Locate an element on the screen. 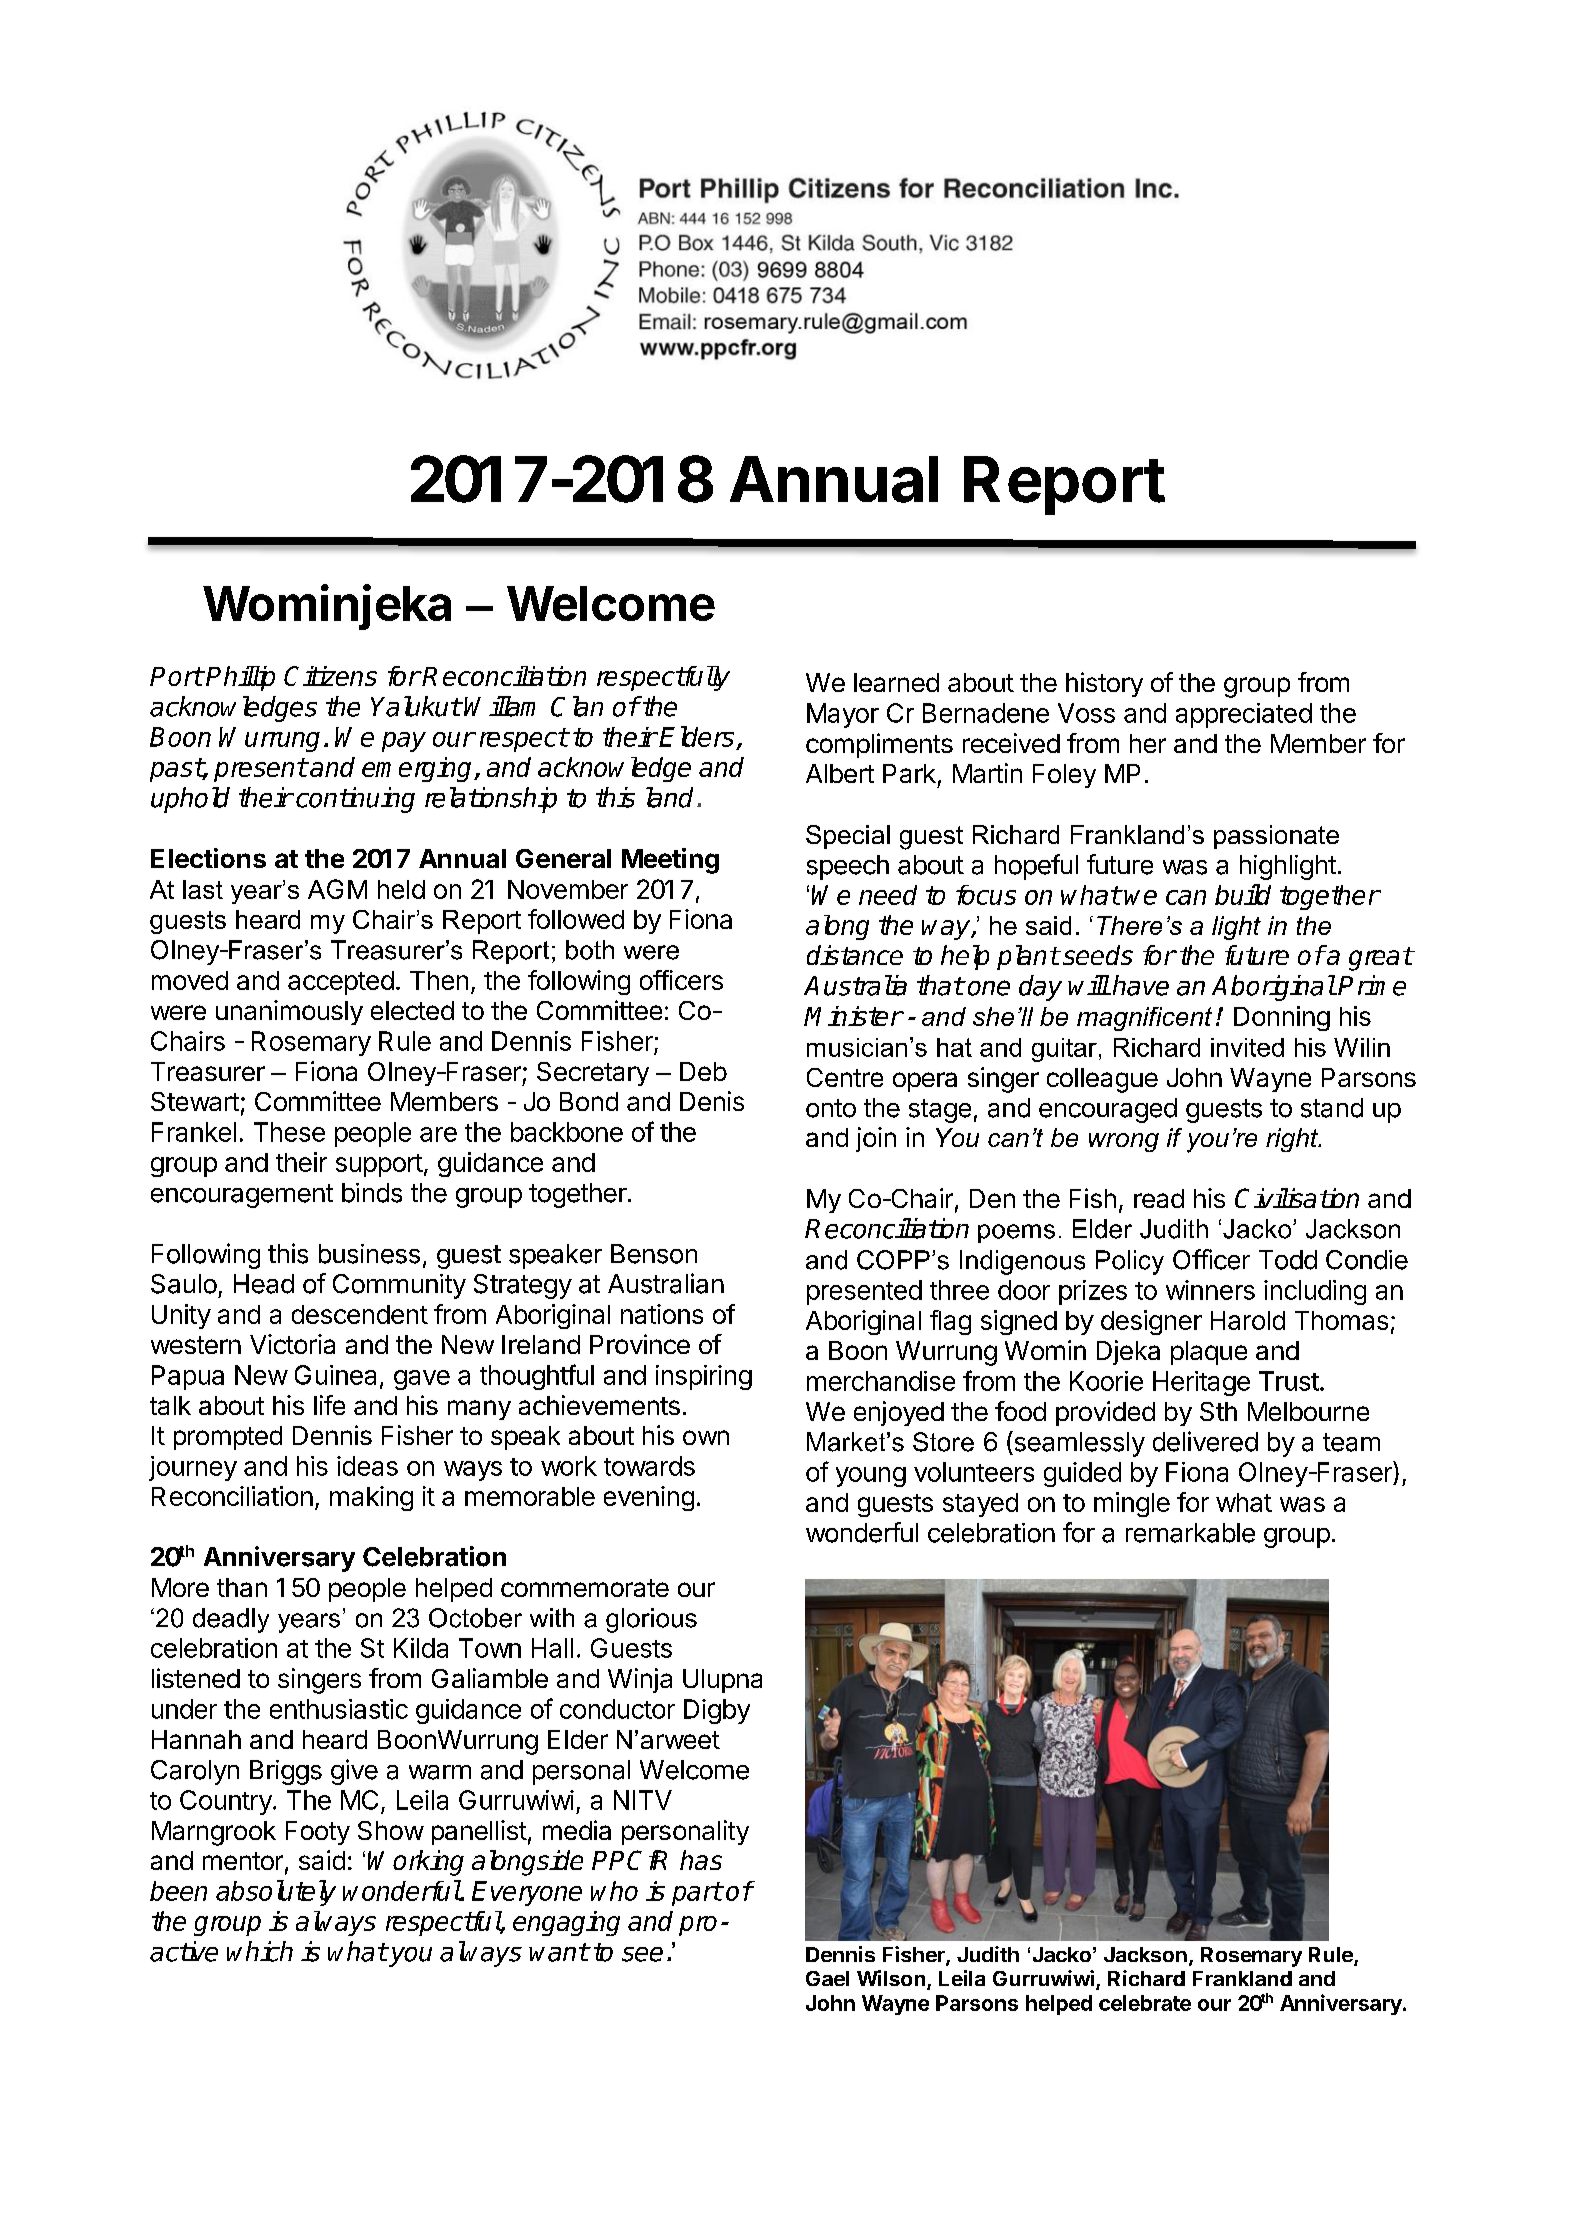 The image size is (1572, 2223). absolutely is located at coordinates (276, 1893).
